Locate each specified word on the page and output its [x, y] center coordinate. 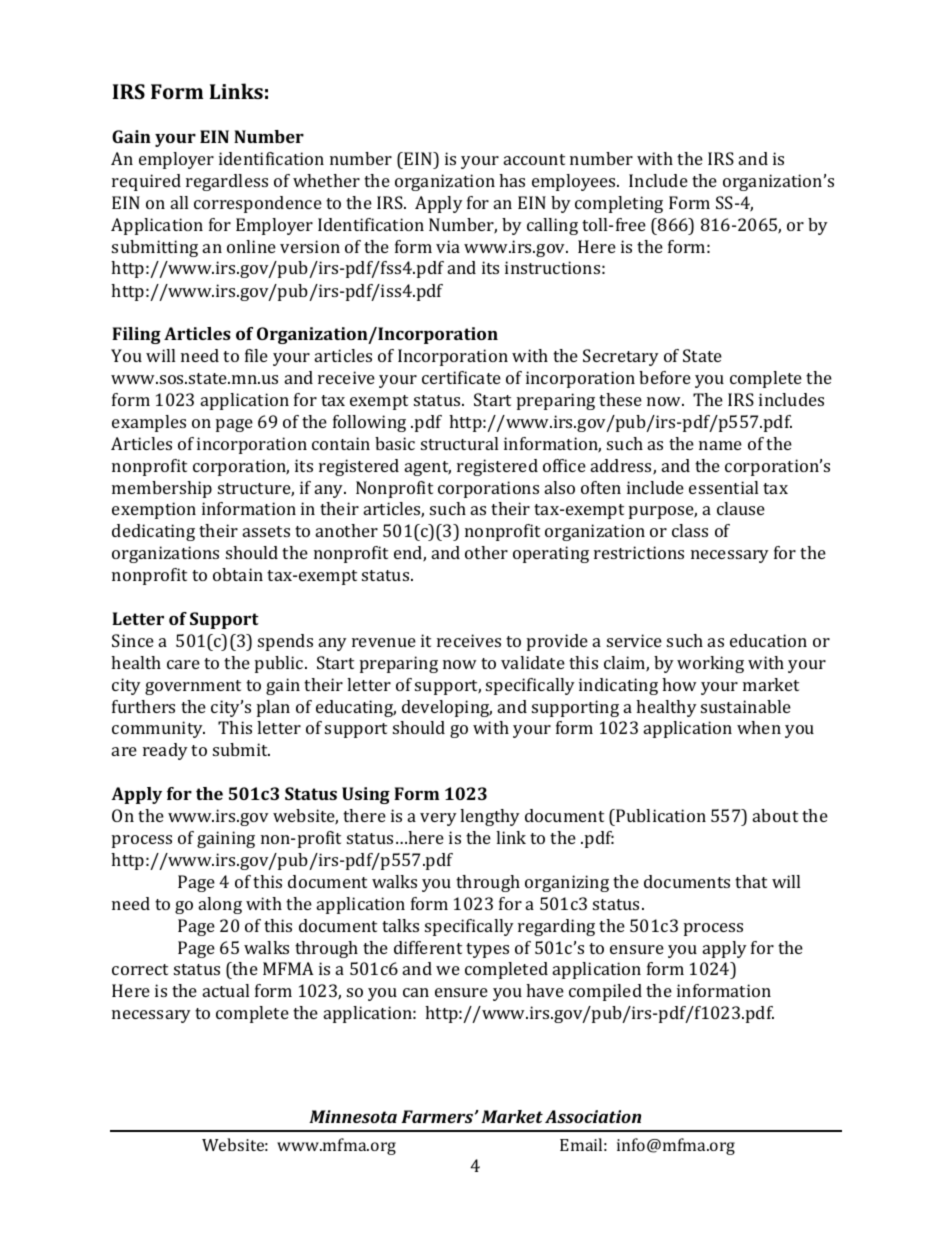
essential [723, 487]
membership [162, 489]
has [512, 180]
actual [226, 990]
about [775, 815]
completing [619, 204]
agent [428, 468]
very [438, 819]
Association [593, 1116]
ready [165, 751]
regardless [227, 182]
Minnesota [353, 1116]
